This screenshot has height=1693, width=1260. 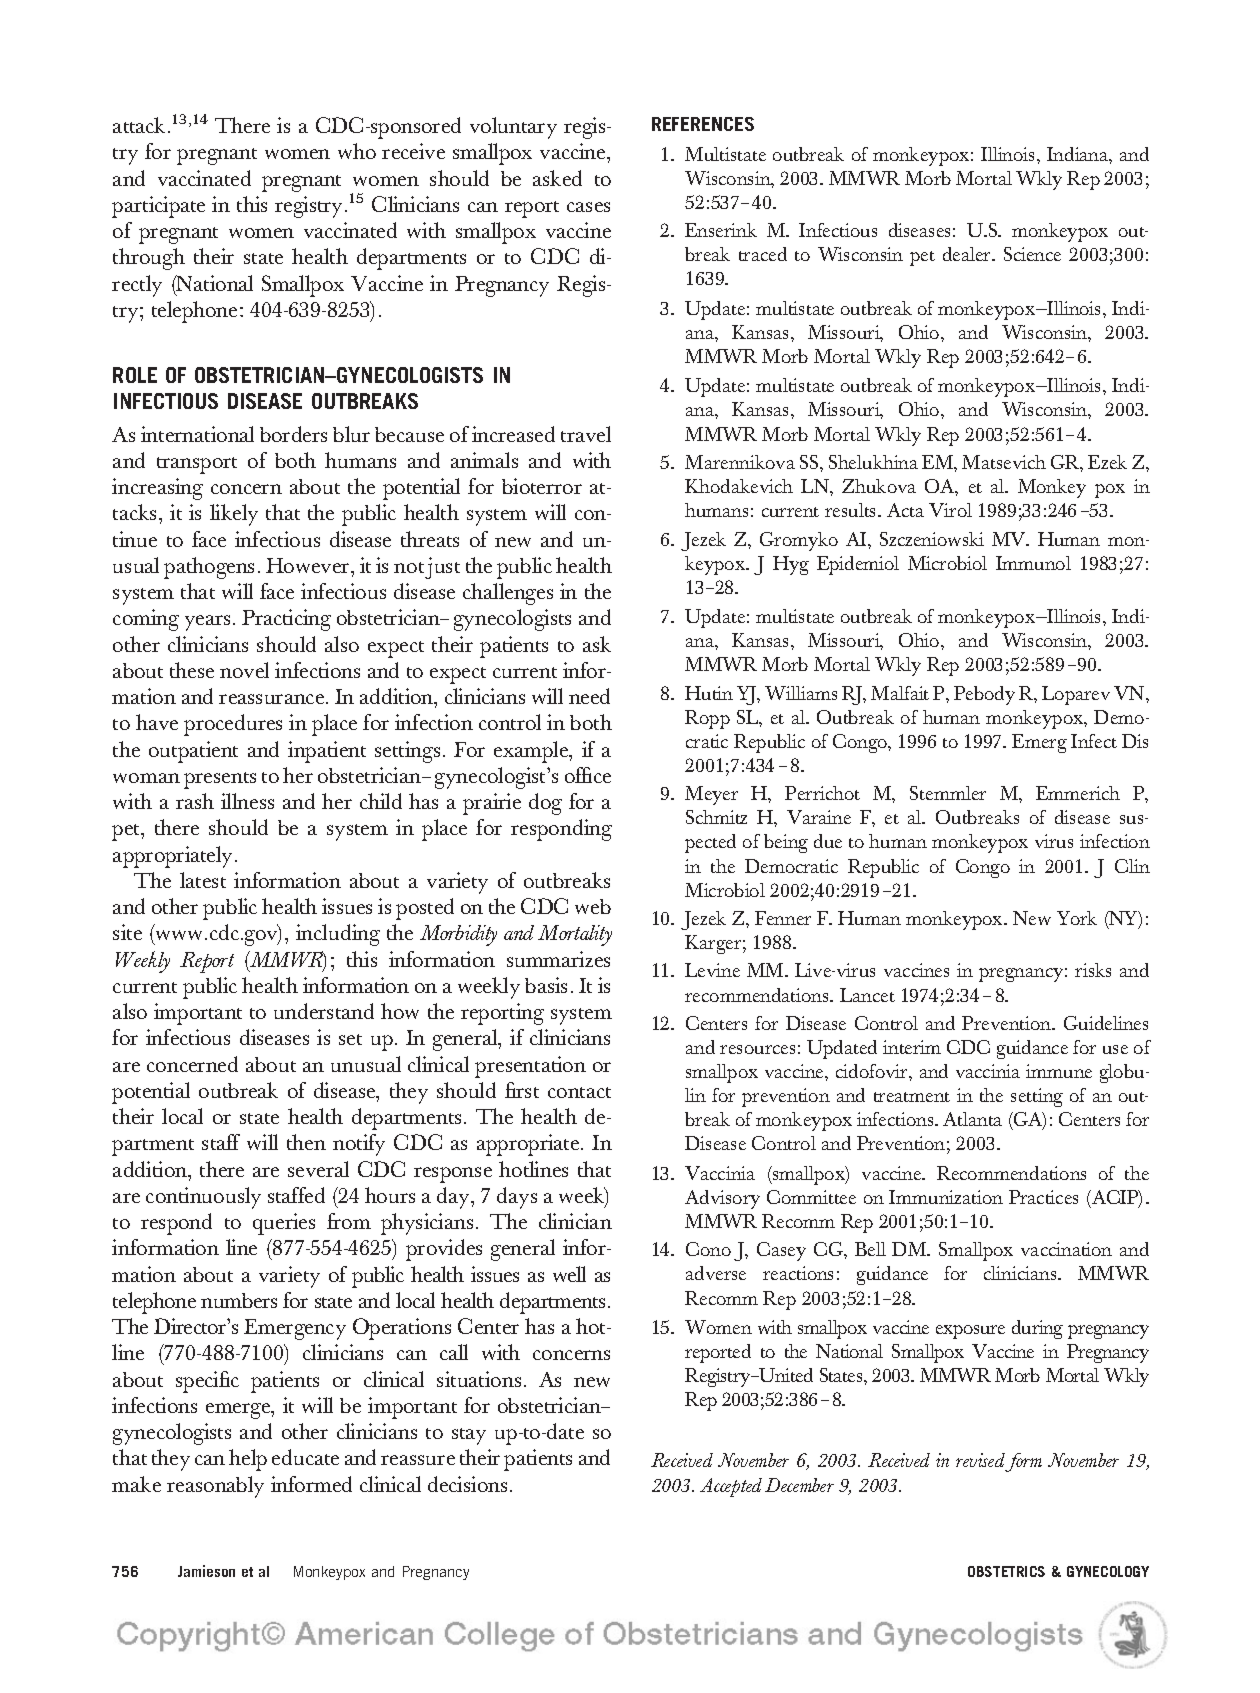 I want to click on participate, so click(x=158, y=207).
